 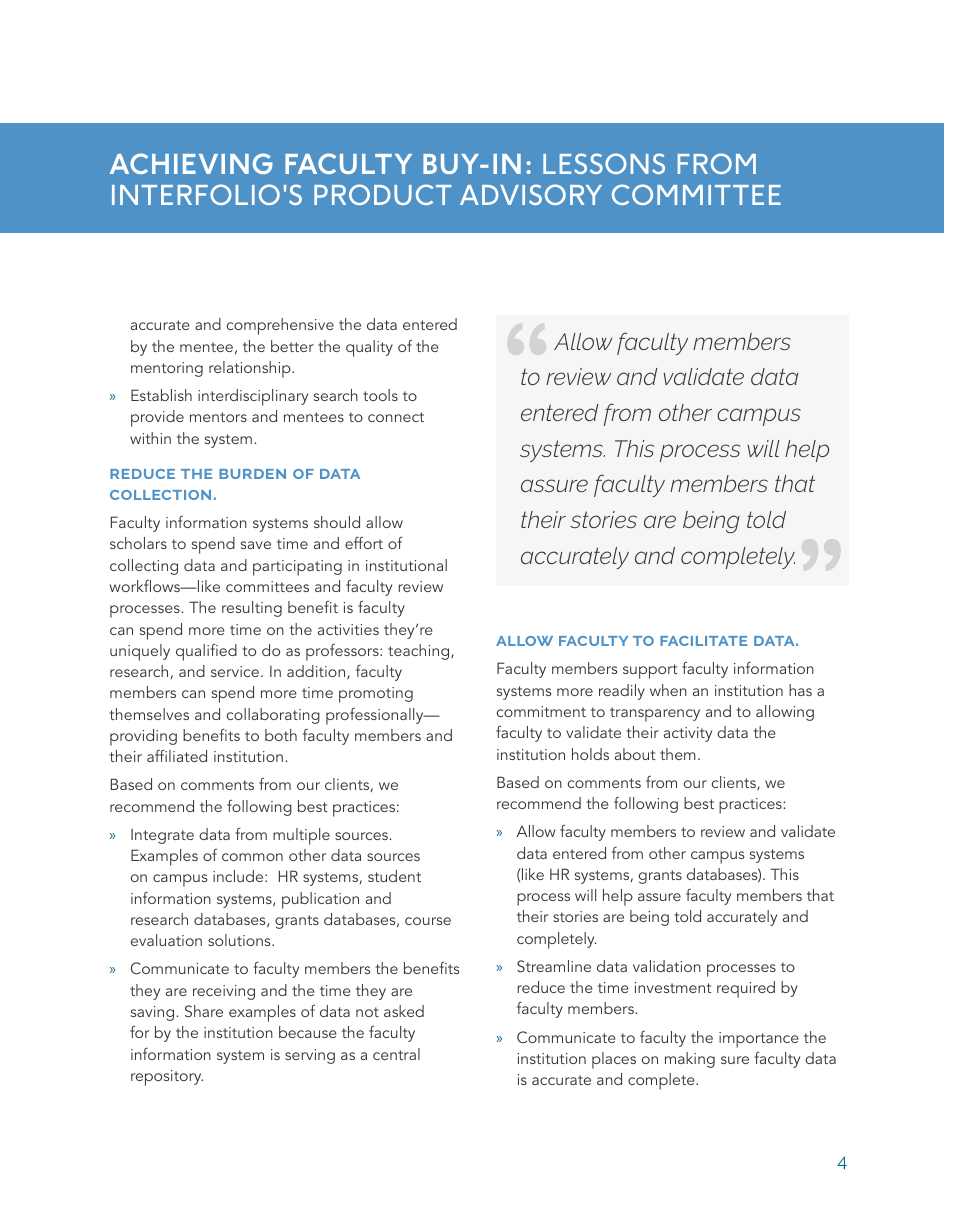 What do you see at coordinates (604, 163) in the page?
I see `LESSONS` at bounding box center [604, 163].
